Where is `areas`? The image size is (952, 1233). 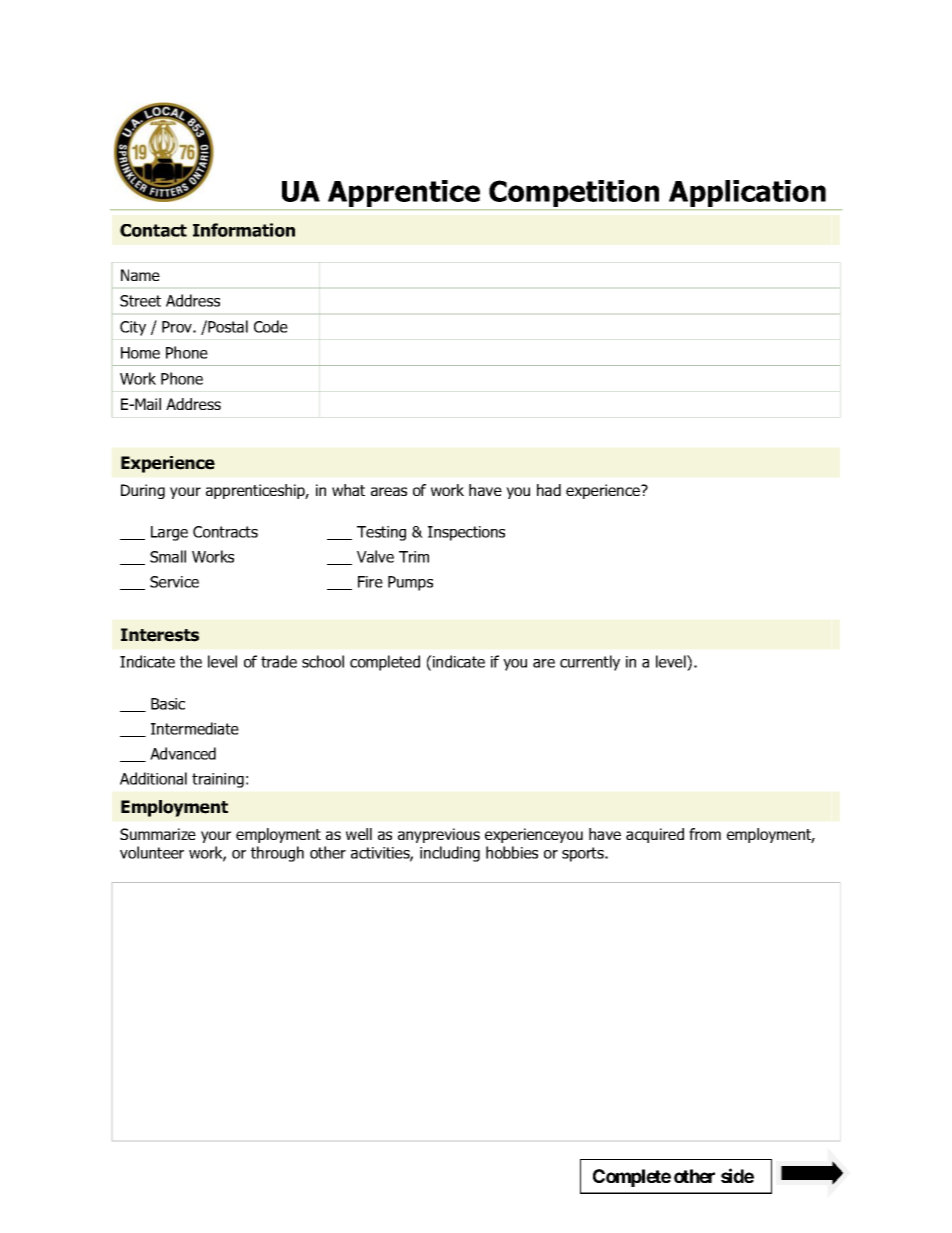
areas is located at coordinates (389, 491).
